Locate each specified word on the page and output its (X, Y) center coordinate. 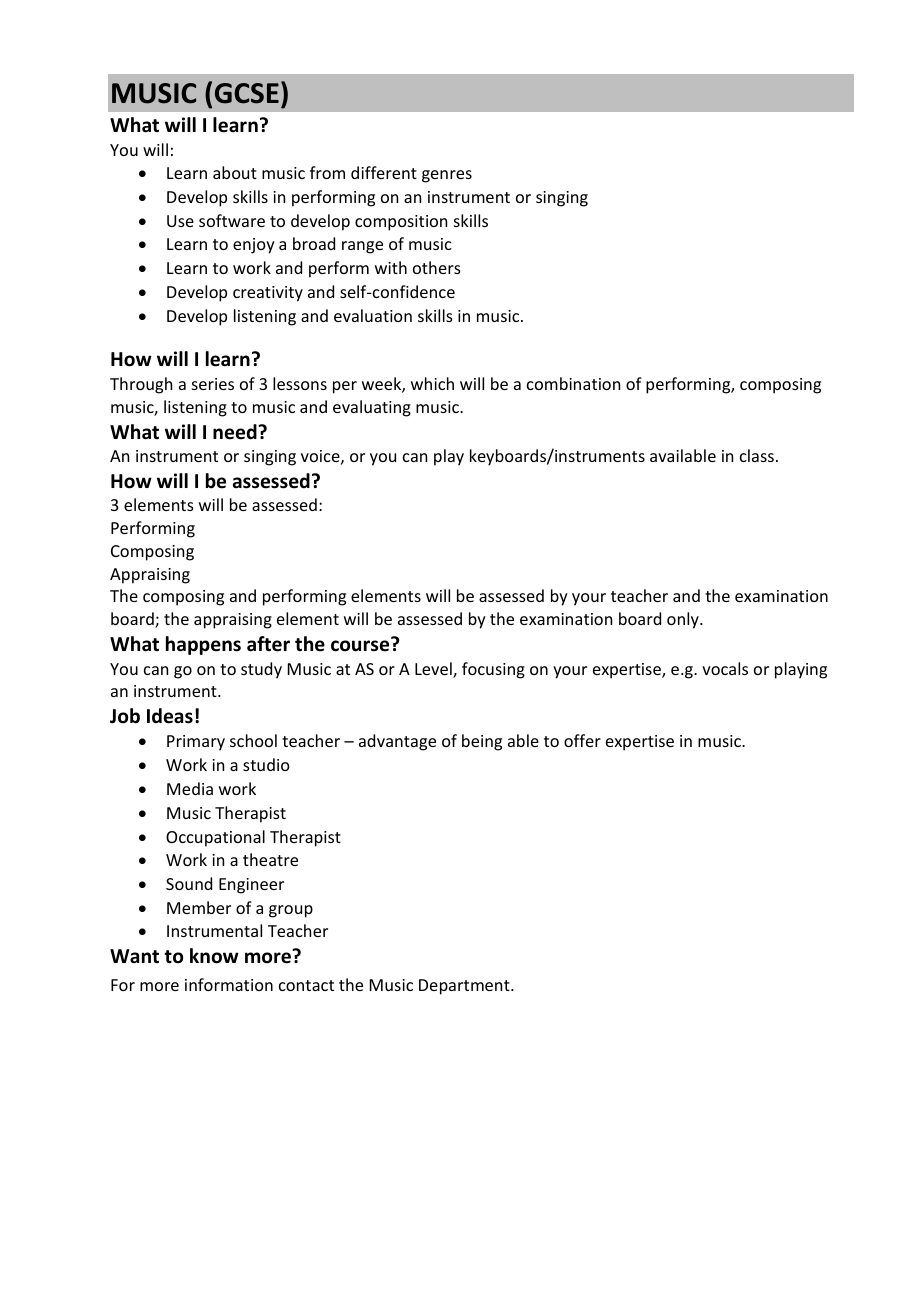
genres (447, 176)
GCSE (247, 93)
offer (582, 740)
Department (465, 987)
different (384, 172)
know (214, 956)
